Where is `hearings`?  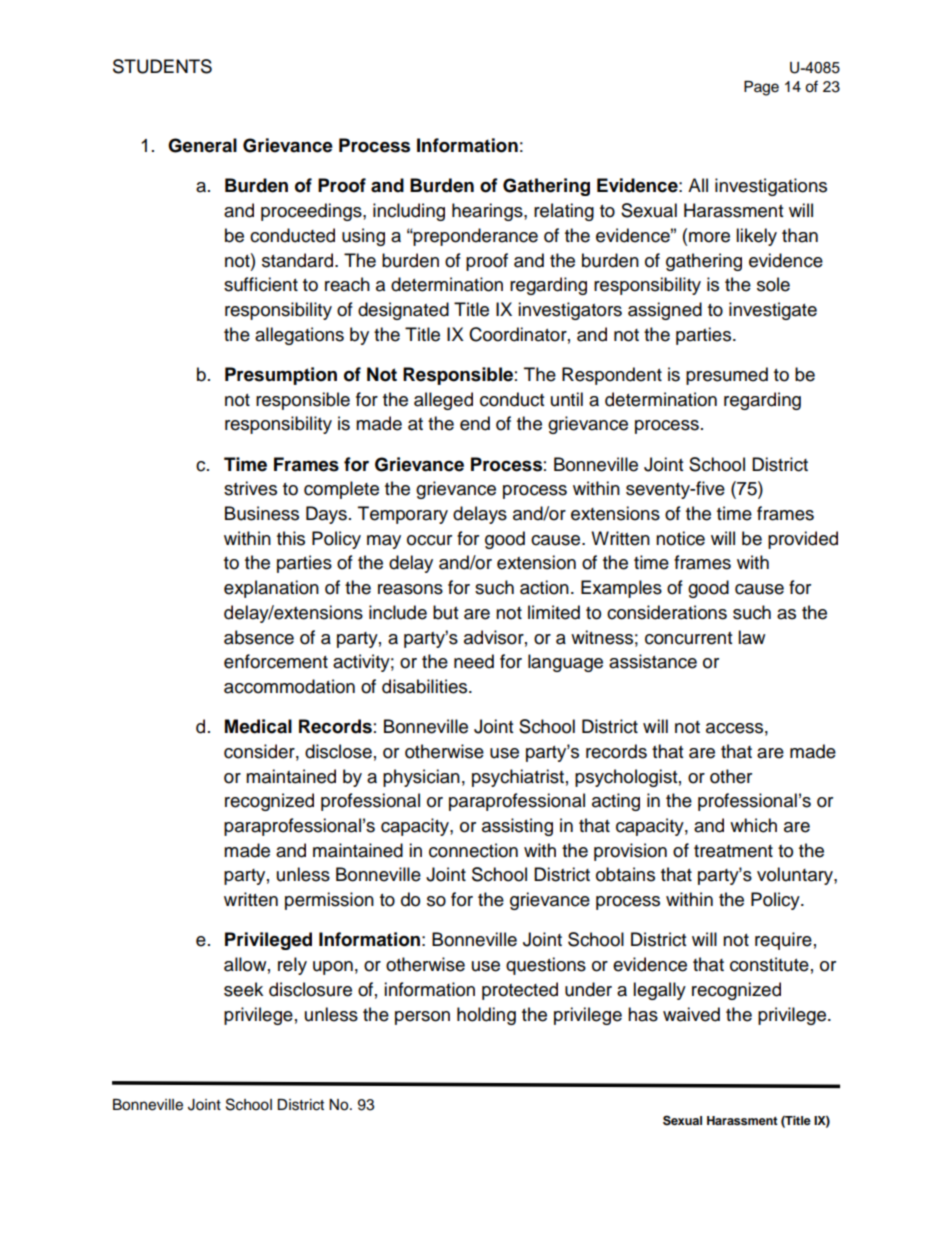 hearings is located at coordinates (488, 212).
